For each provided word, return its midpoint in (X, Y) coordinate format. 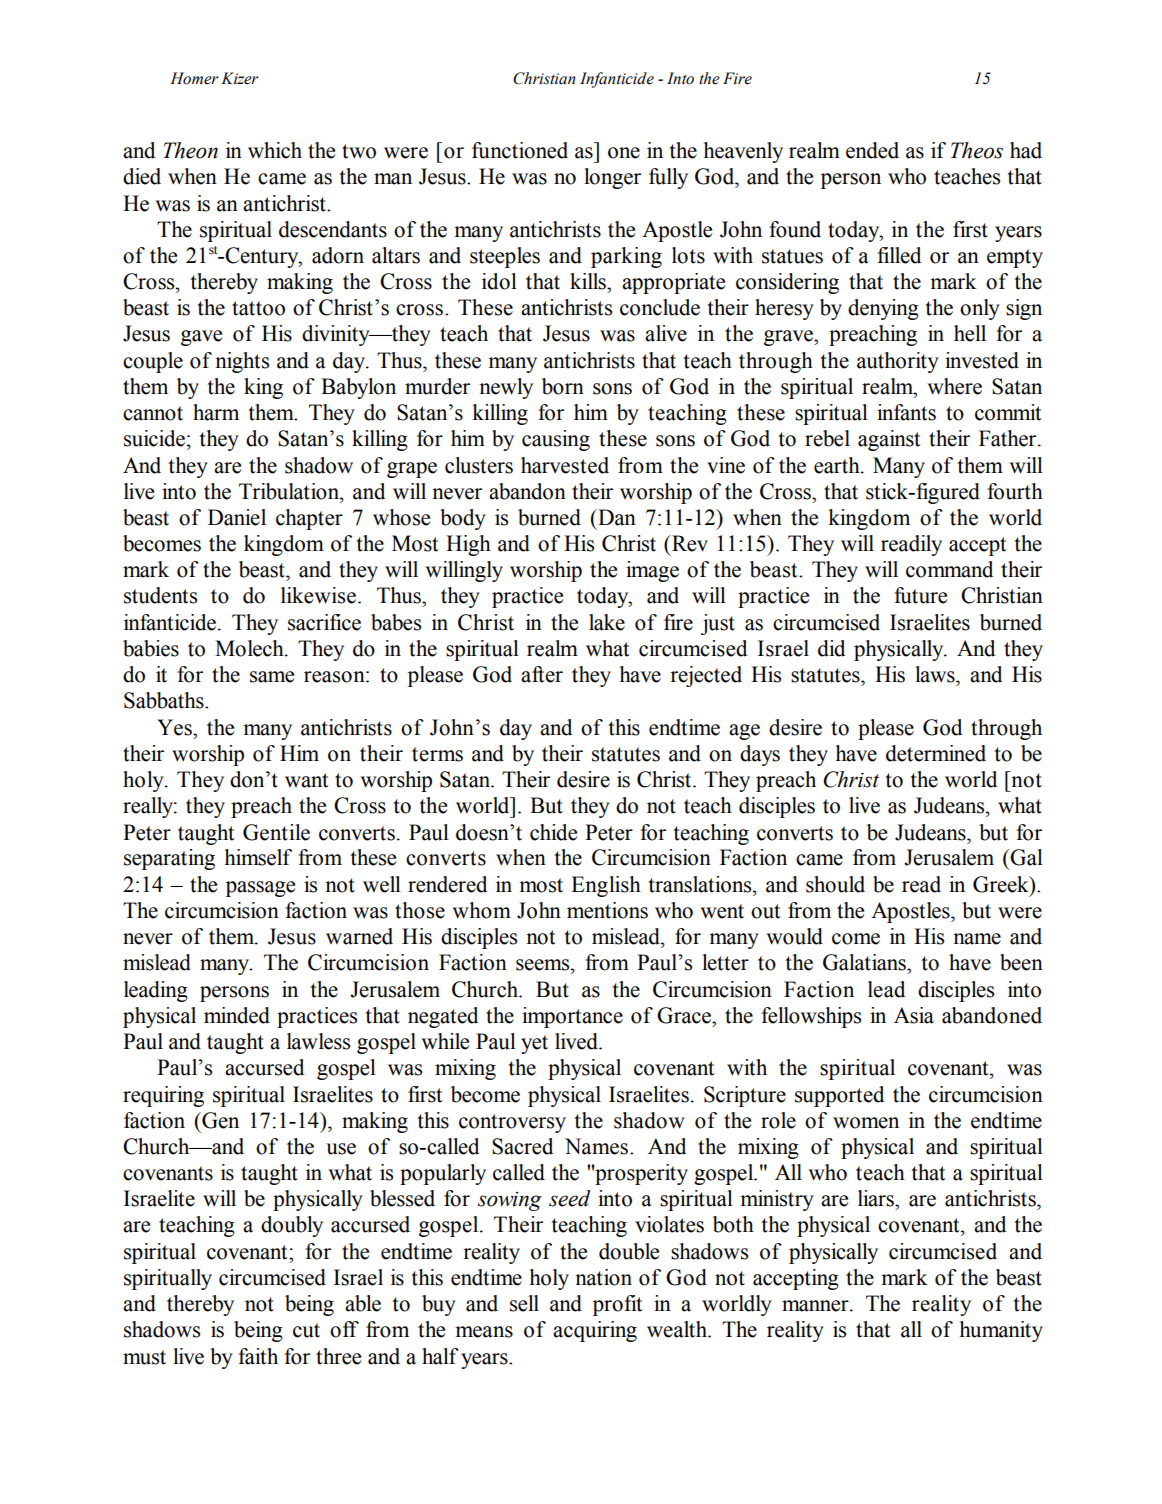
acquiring (595, 1331)
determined (936, 753)
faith (258, 1356)
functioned (520, 150)
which (275, 150)
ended (872, 150)
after (542, 674)
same (272, 677)
